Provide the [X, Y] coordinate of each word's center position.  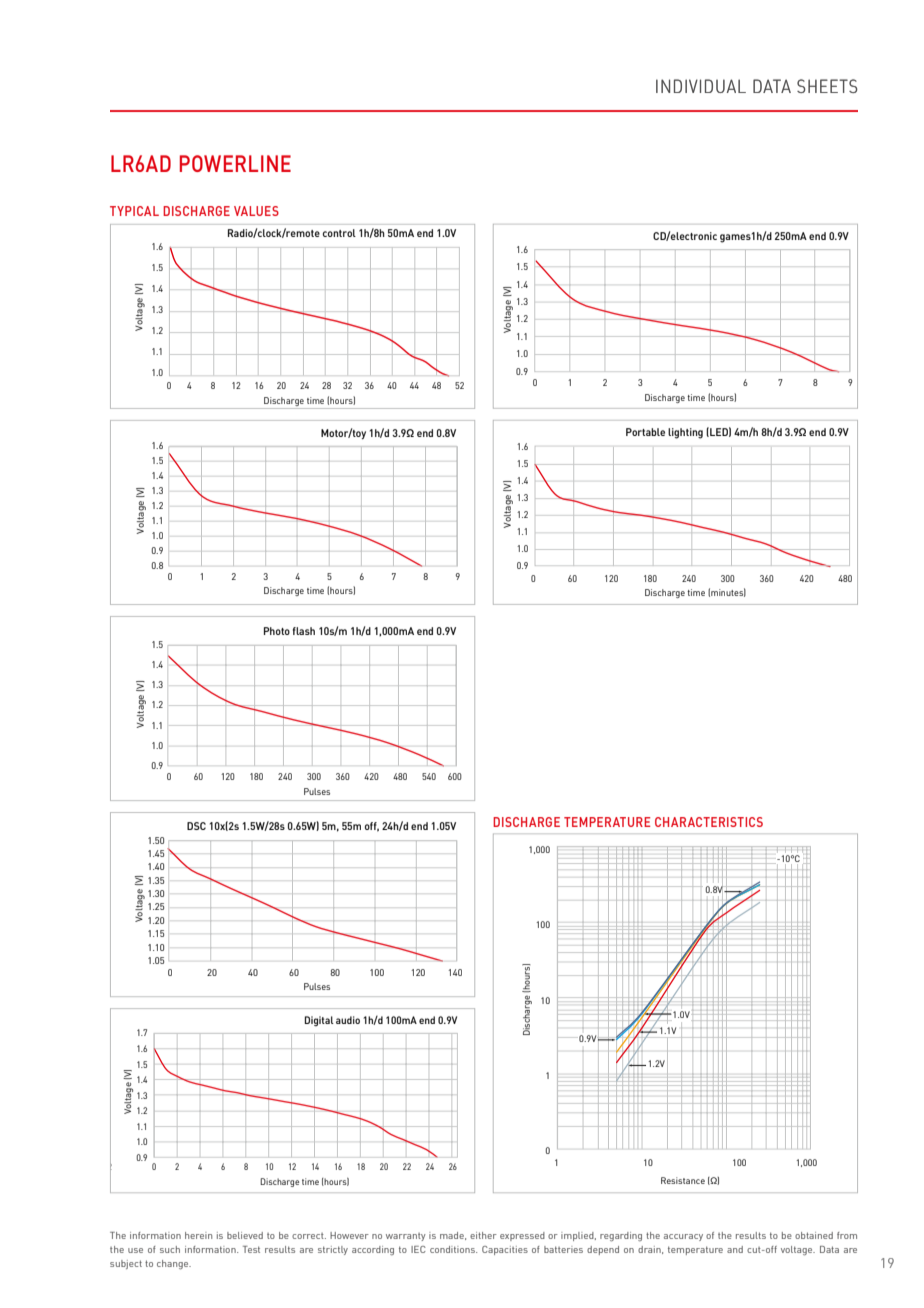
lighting [685, 433]
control [339, 233]
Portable [645, 432]
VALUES [256, 211]
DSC [196, 826]
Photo [277, 631]
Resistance [683, 1180]
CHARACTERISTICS [709, 822]
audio [348, 1020]
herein [198, 1235]
